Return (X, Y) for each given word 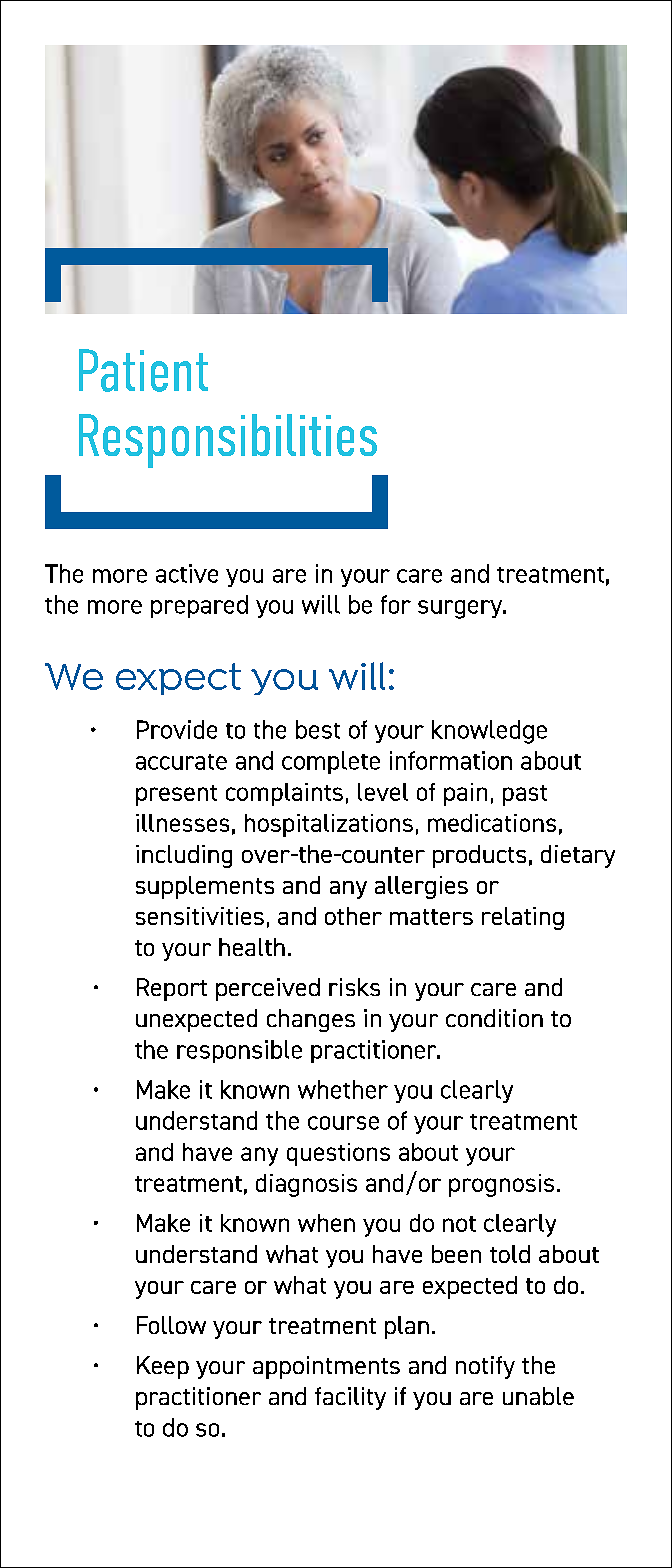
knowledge (489, 732)
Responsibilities (228, 441)
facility (350, 1398)
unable (538, 1396)
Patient (143, 370)
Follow (171, 1325)
